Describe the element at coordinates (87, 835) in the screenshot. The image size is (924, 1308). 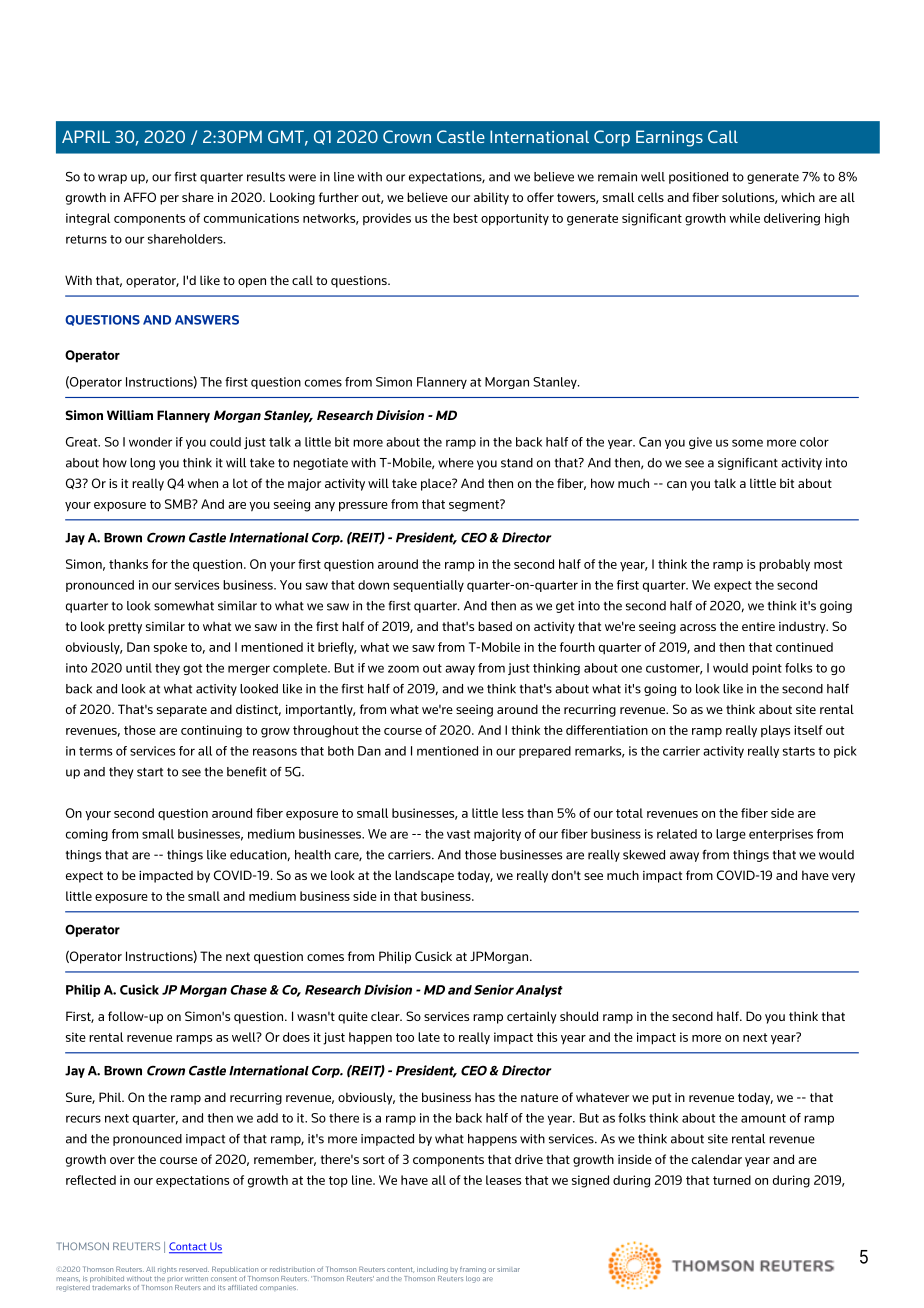
I see `coming` at that location.
